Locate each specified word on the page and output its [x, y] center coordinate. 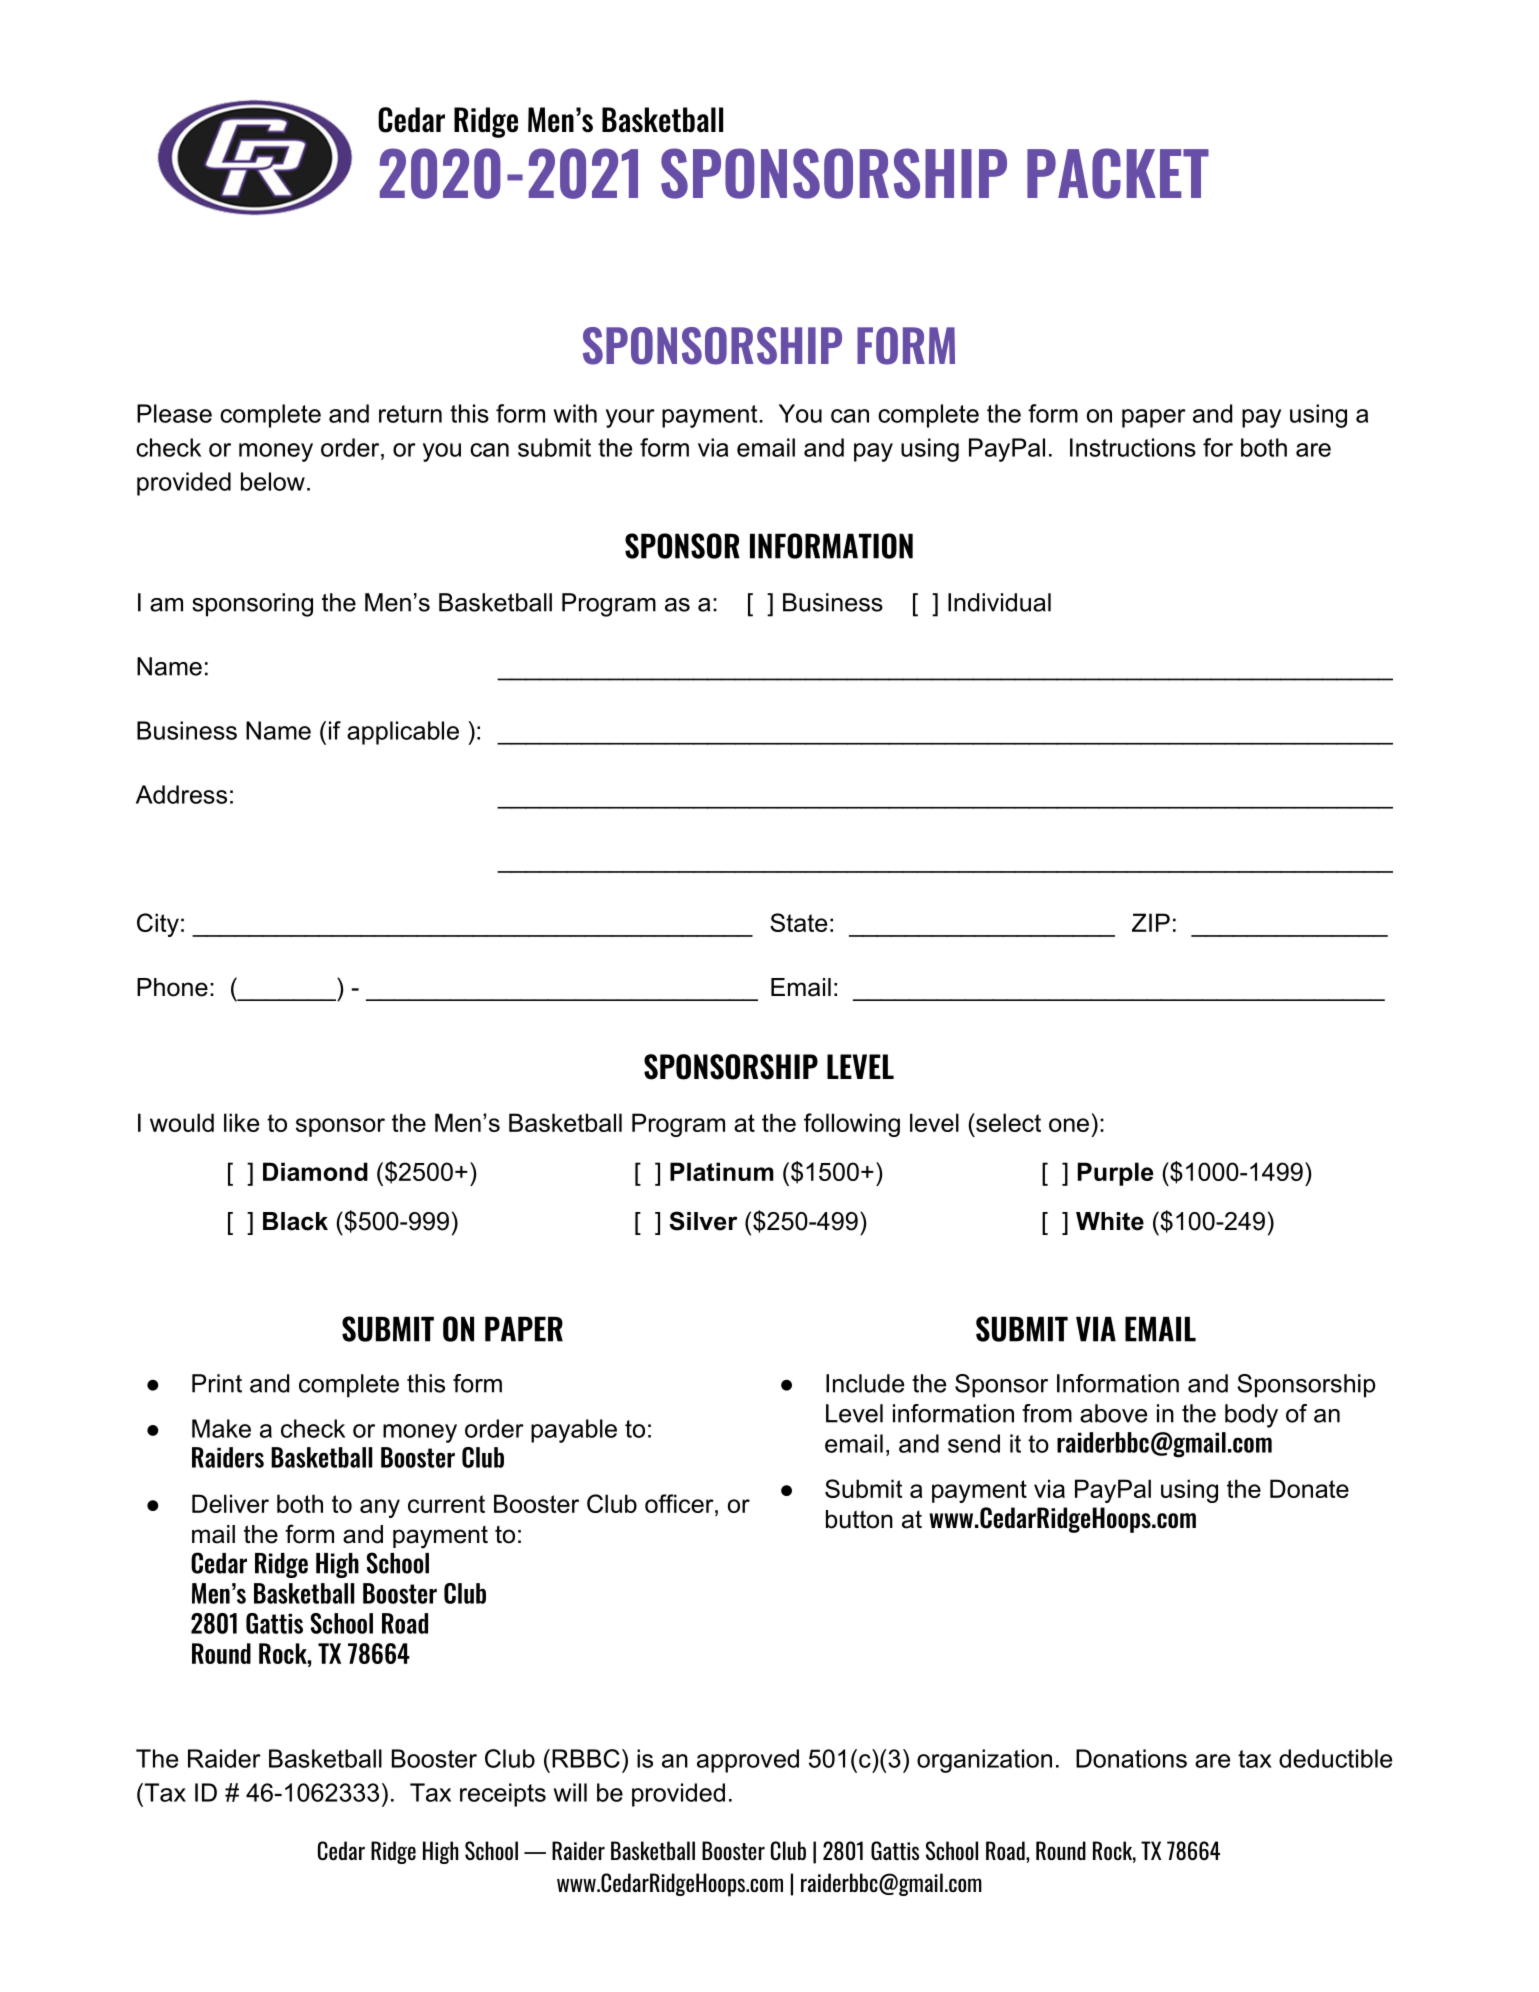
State [798, 922]
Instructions [1133, 447]
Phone [172, 987]
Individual [999, 602]
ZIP [1151, 922]
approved [748, 1761]
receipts [503, 1795]
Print [217, 1383]
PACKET [1118, 173]
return [410, 414]
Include [865, 1383]
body [1251, 1416]
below [273, 481]
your [630, 418]
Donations [1131, 1758]
